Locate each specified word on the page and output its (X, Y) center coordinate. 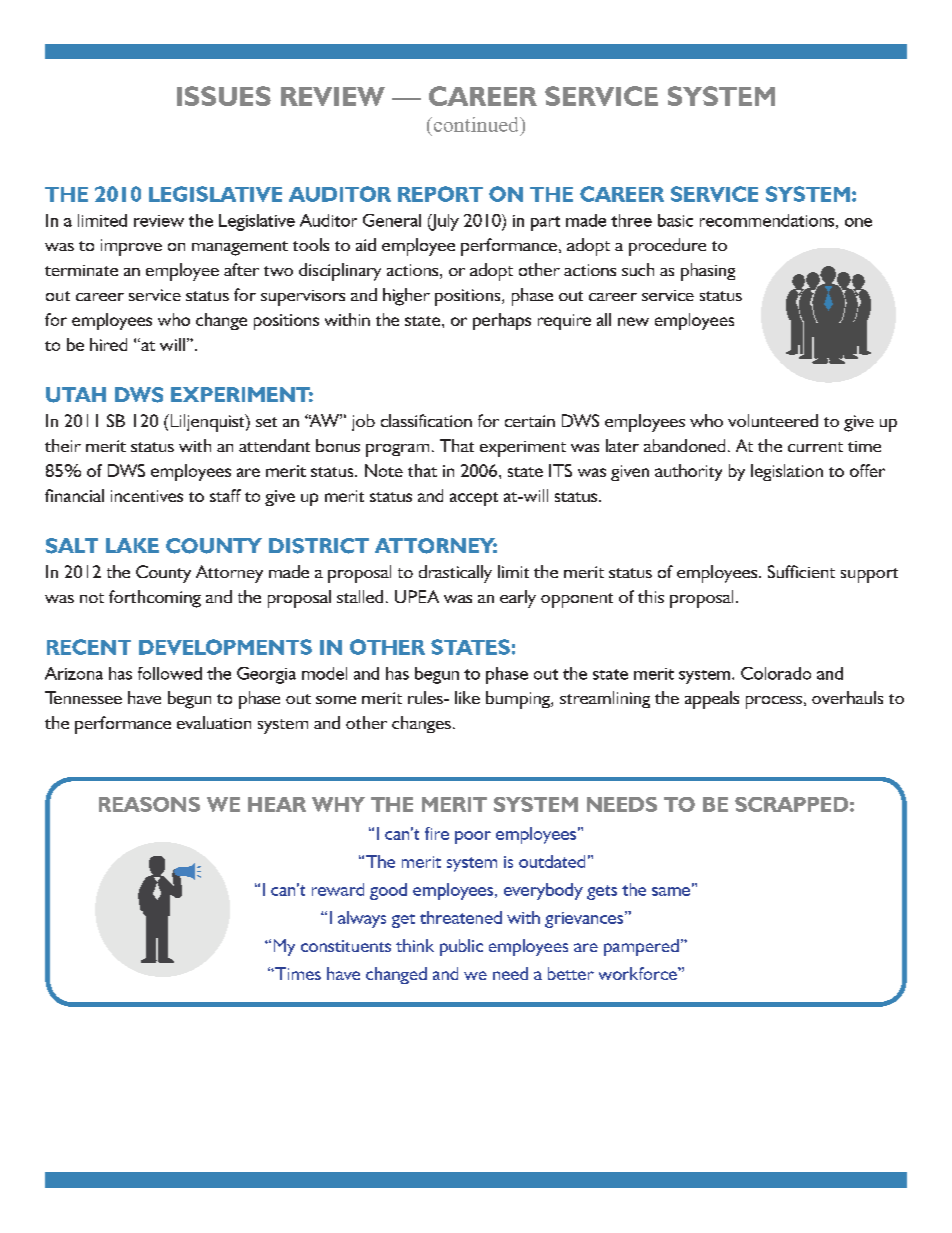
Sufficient (801, 571)
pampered (641, 947)
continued (476, 124)
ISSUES (224, 96)
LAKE (132, 545)
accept (474, 499)
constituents (346, 946)
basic (675, 220)
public (461, 947)
